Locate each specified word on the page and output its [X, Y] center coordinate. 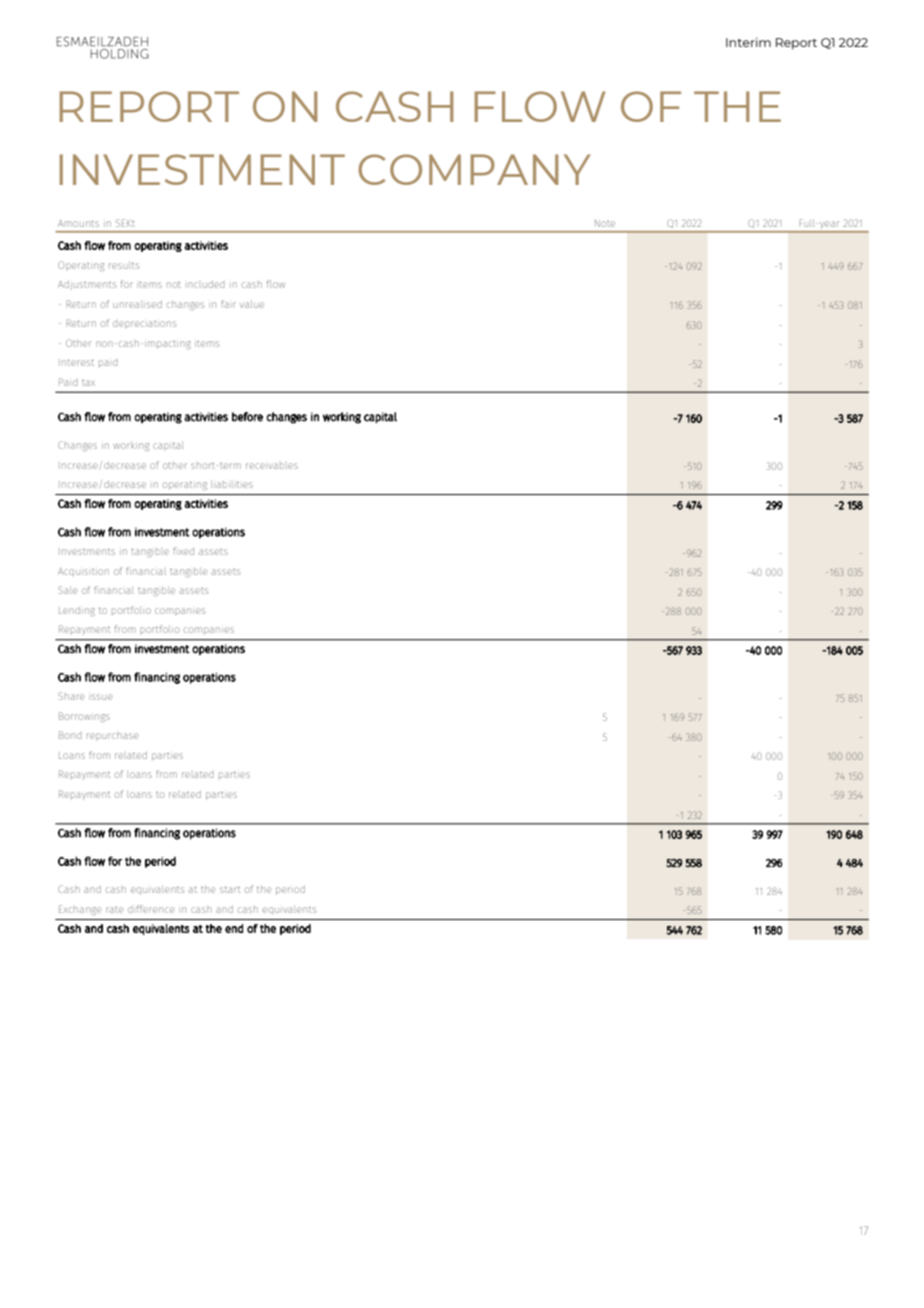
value [252, 304]
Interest [78, 362]
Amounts [78, 223]
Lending [77, 611]
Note [605, 223]
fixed [183, 551]
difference [151, 909]
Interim [748, 42]
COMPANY [474, 169]
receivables [272, 466]
